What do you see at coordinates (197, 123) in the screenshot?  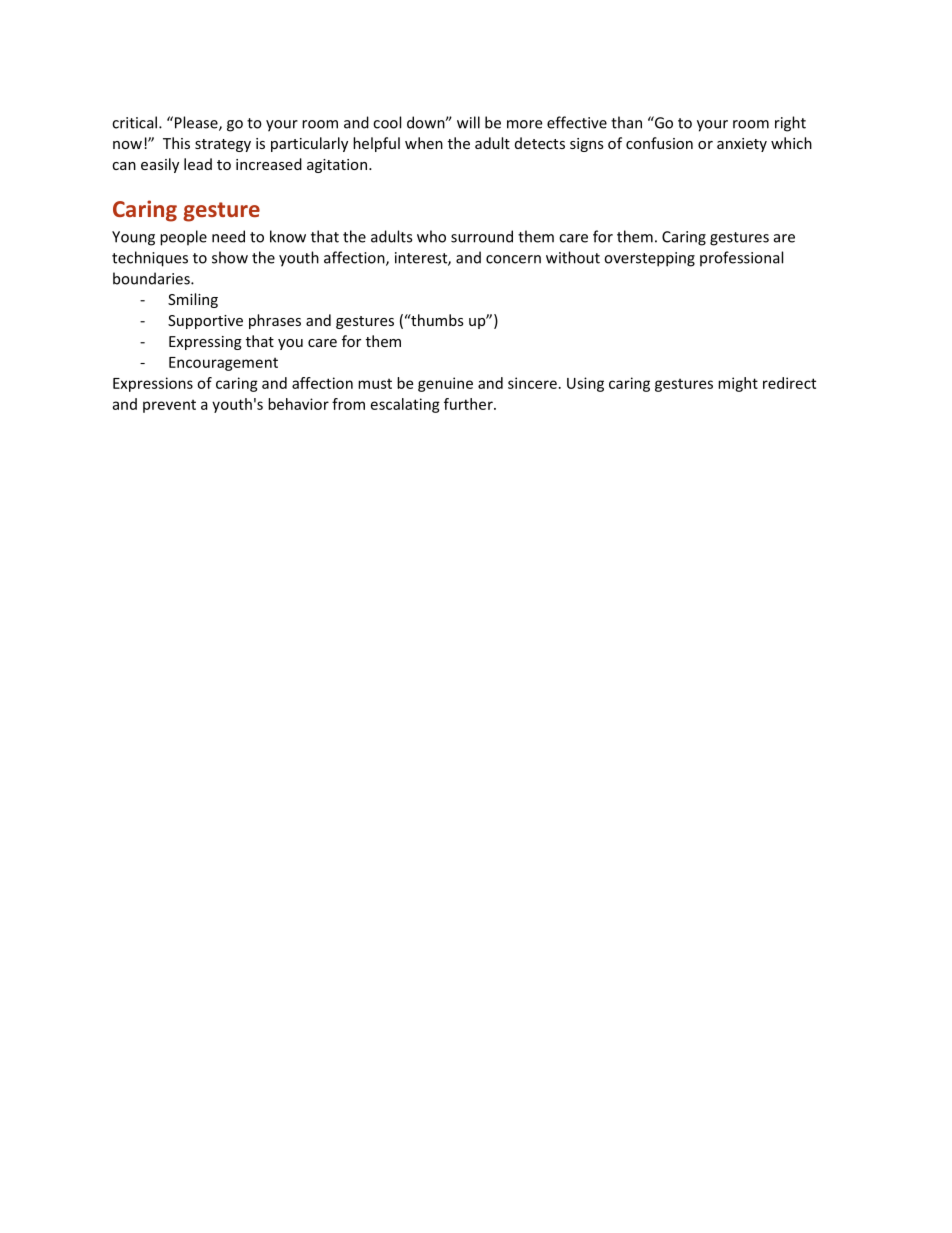 I see `Please` at bounding box center [197, 123].
